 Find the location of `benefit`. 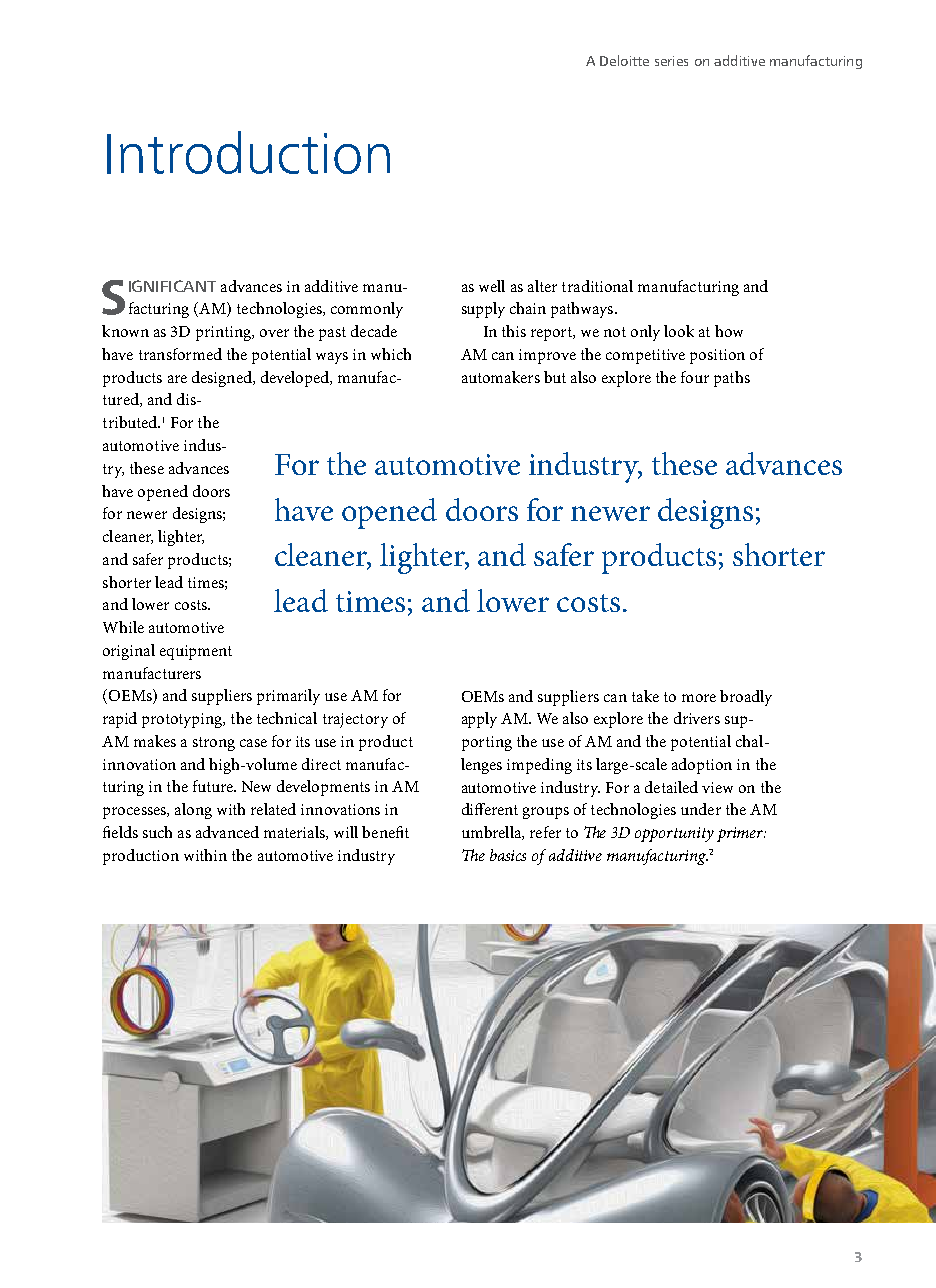

benefit is located at coordinates (385, 832).
